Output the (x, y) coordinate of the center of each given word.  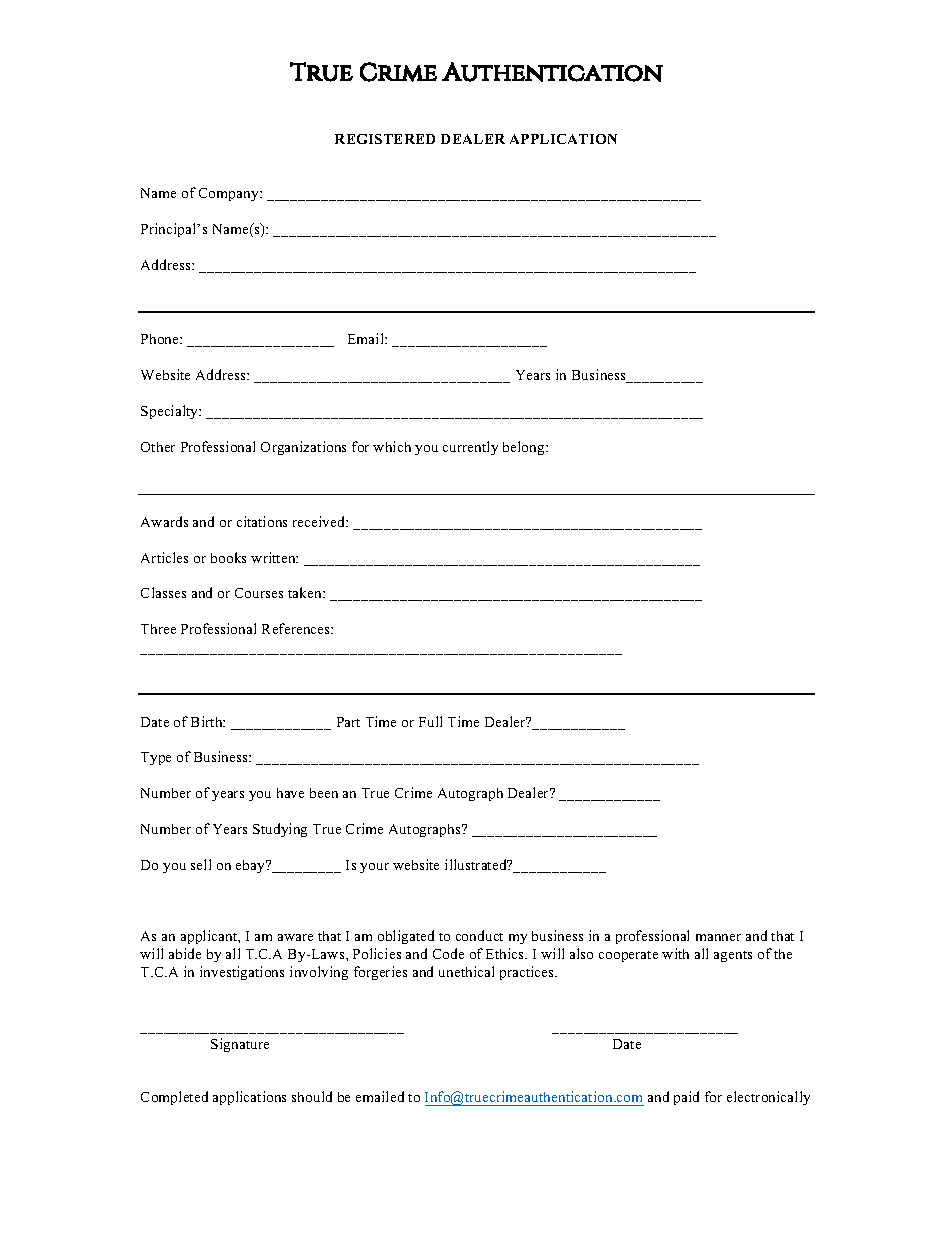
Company (230, 194)
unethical (466, 971)
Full (430, 721)
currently (470, 448)
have (290, 793)
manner (718, 937)
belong (525, 448)
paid (686, 1098)
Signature (240, 1045)
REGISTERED (385, 139)
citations (262, 521)
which (392, 446)
